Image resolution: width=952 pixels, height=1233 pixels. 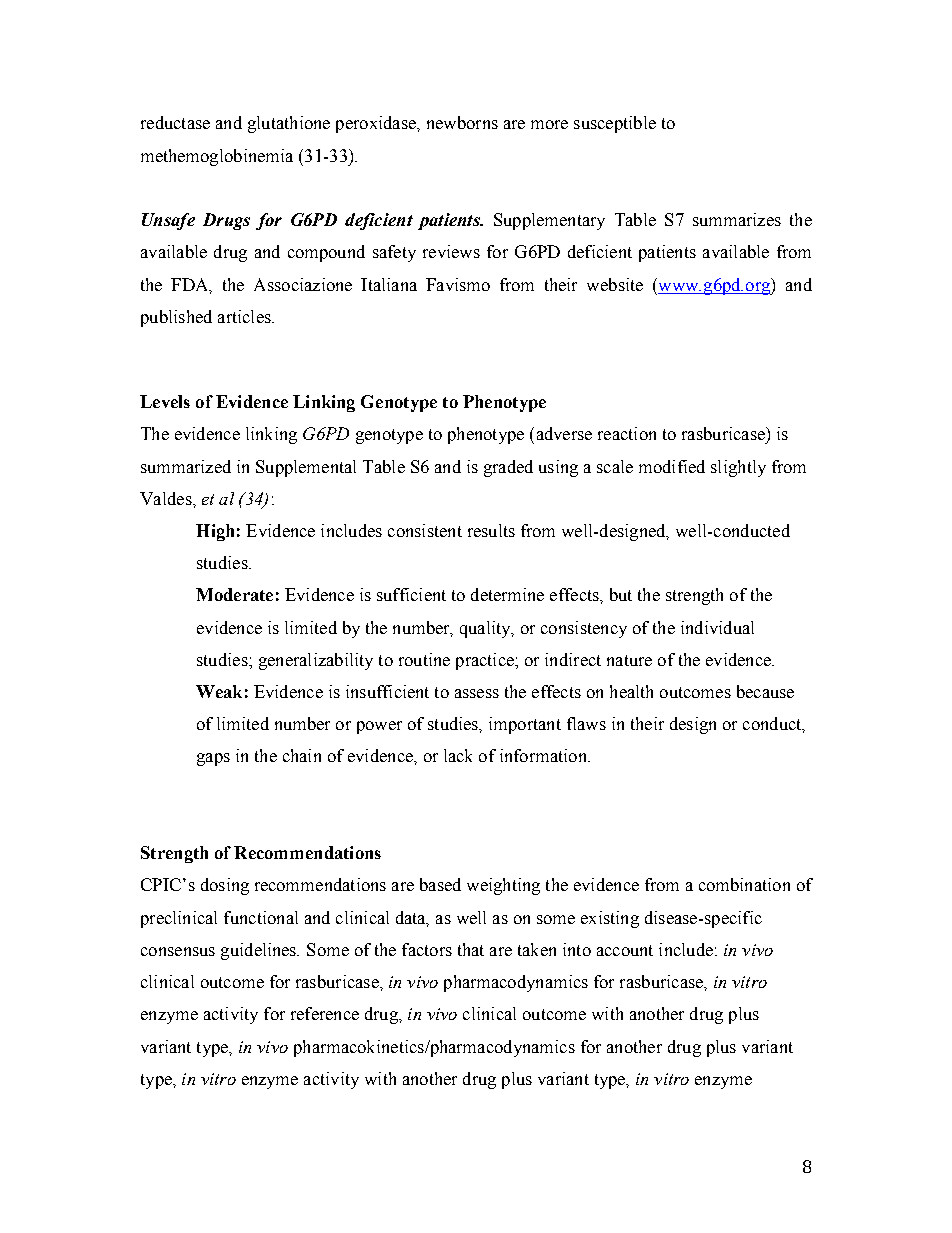 What do you see at coordinates (471, 949) in the screenshot?
I see `that` at bounding box center [471, 949].
